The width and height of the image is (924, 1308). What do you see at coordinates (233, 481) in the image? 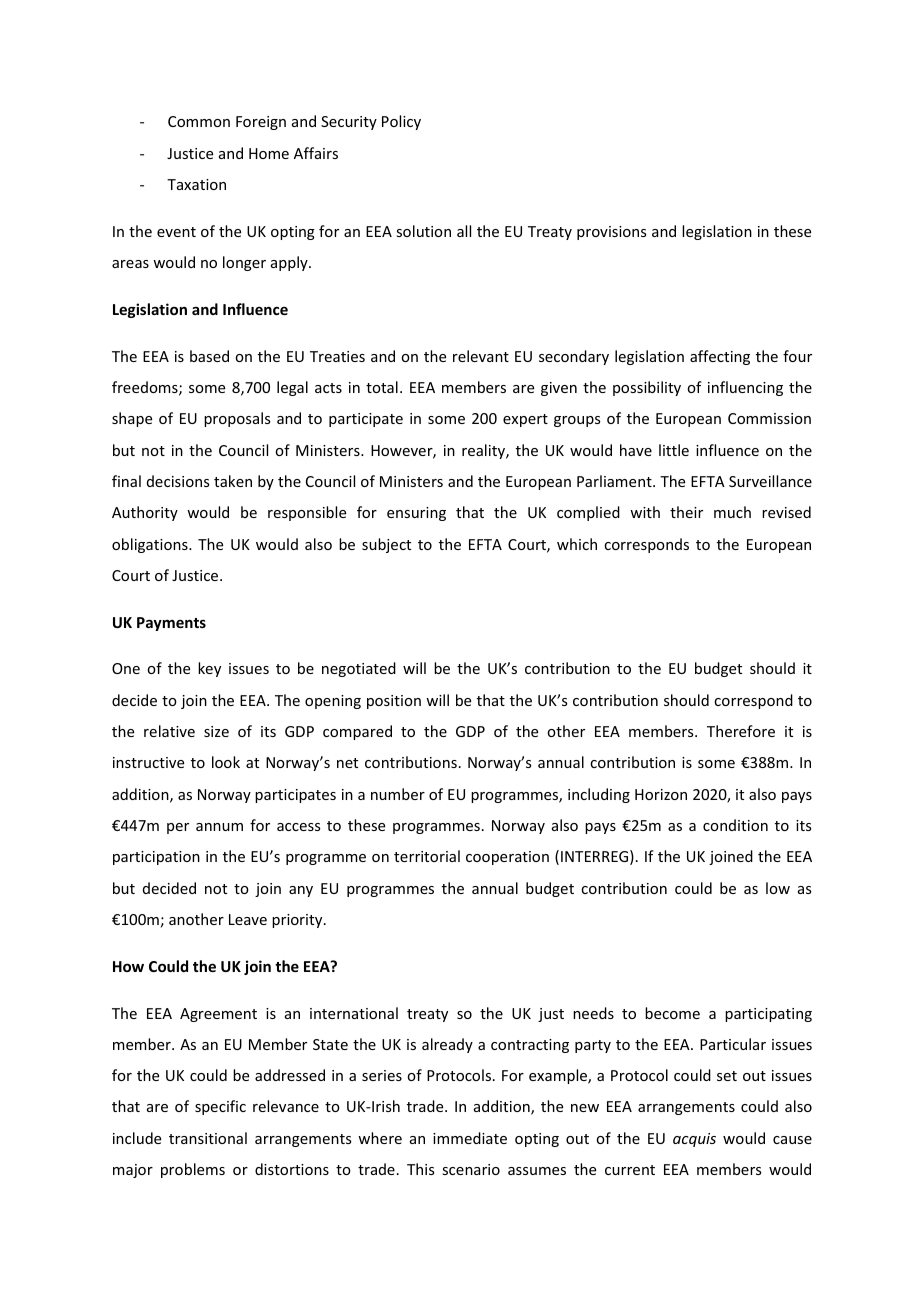
I see `taken` at bounding box center [233, 481].
